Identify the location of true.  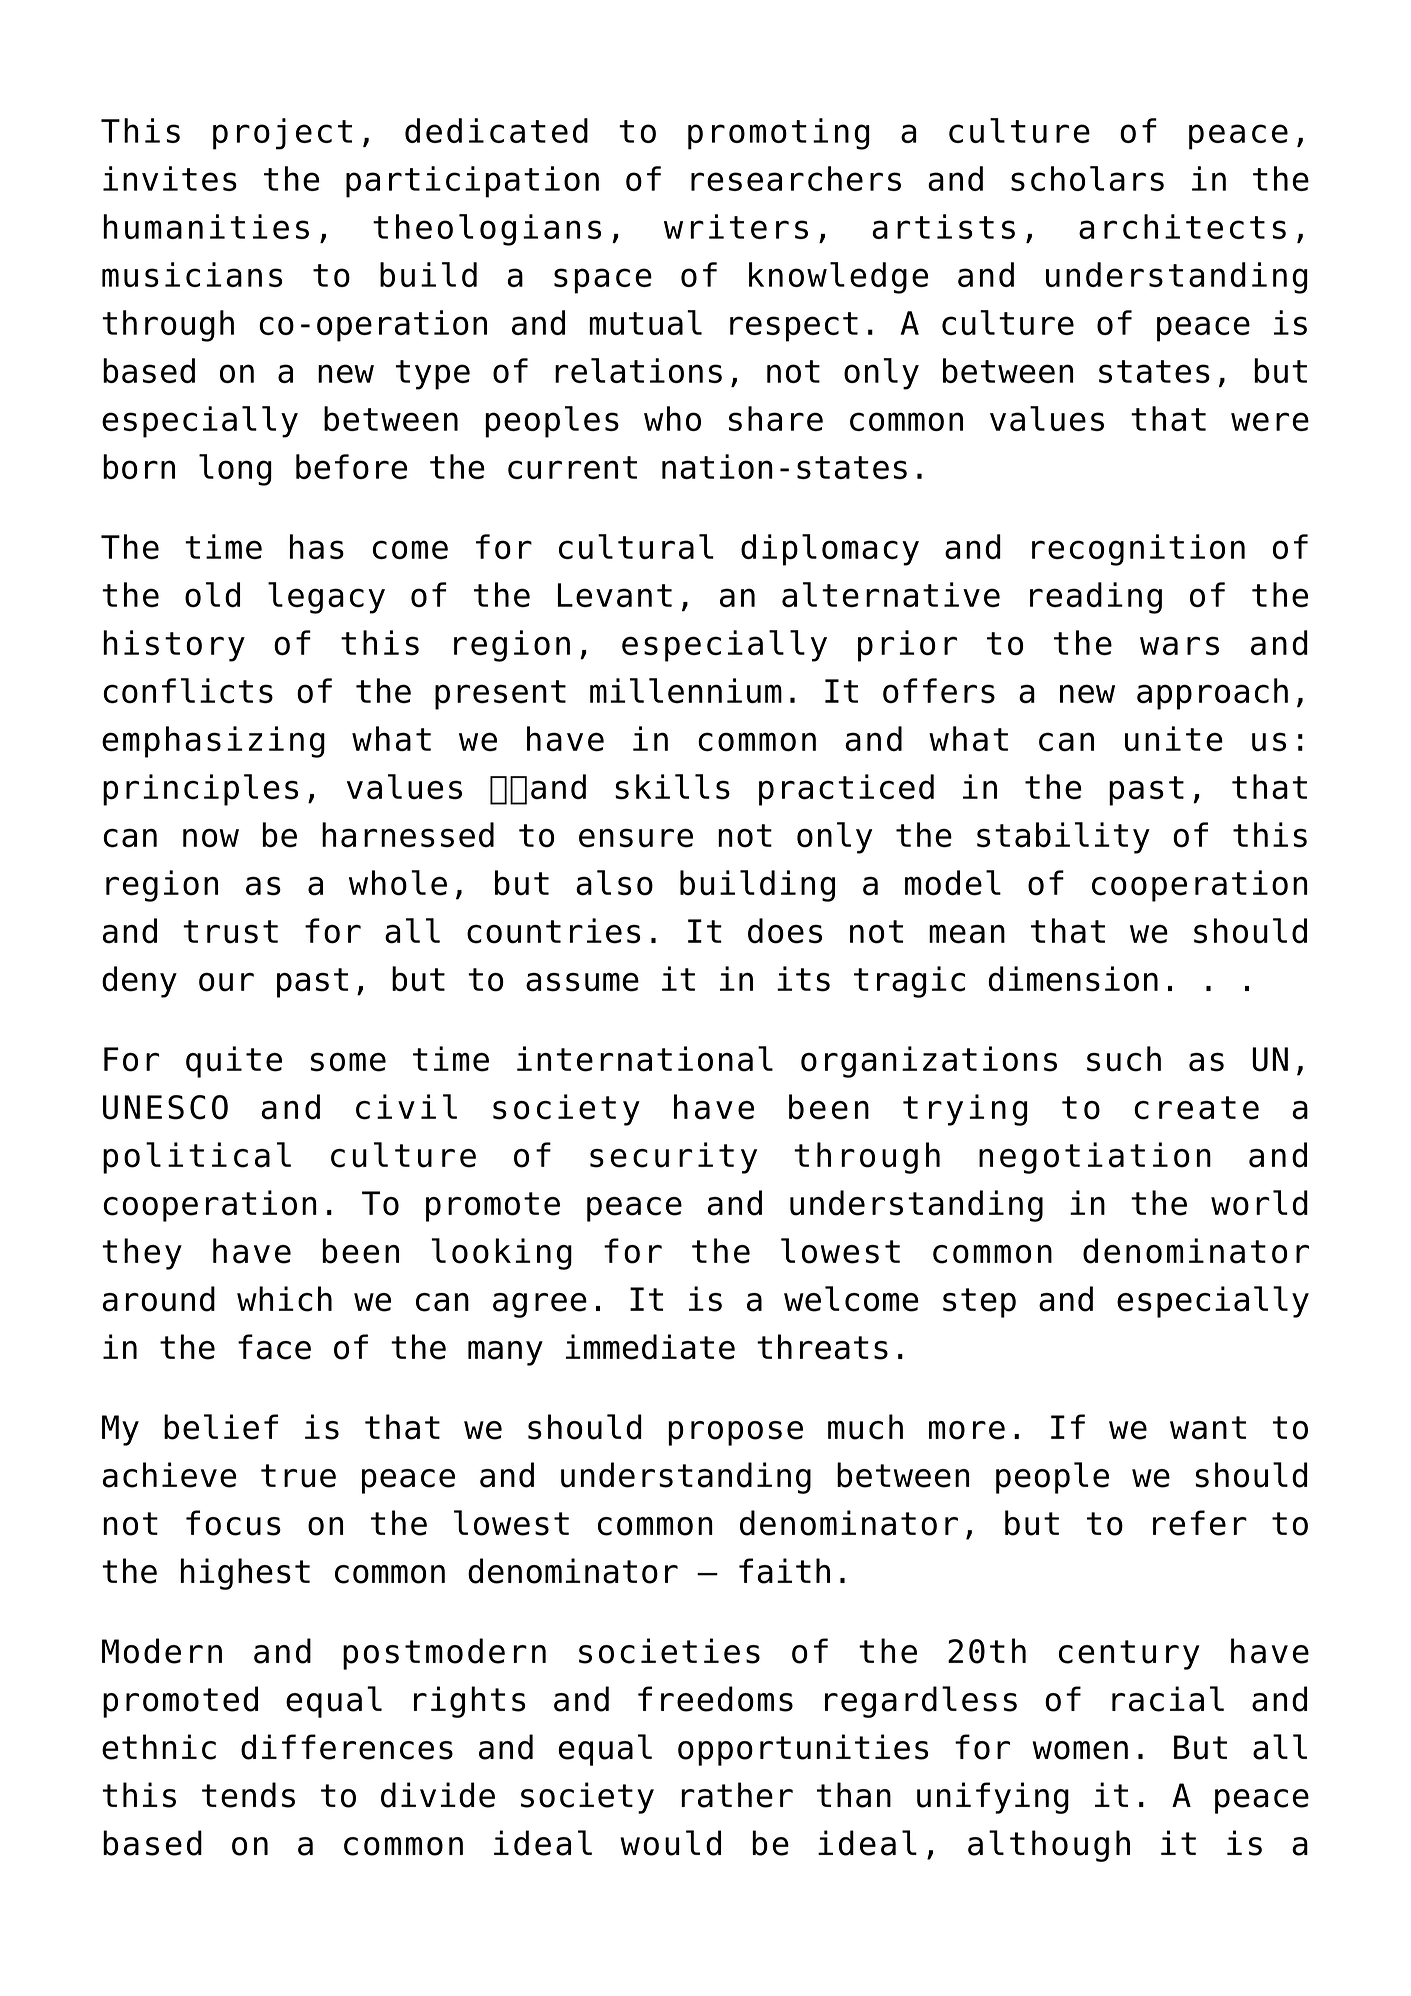
(298, 1476).
